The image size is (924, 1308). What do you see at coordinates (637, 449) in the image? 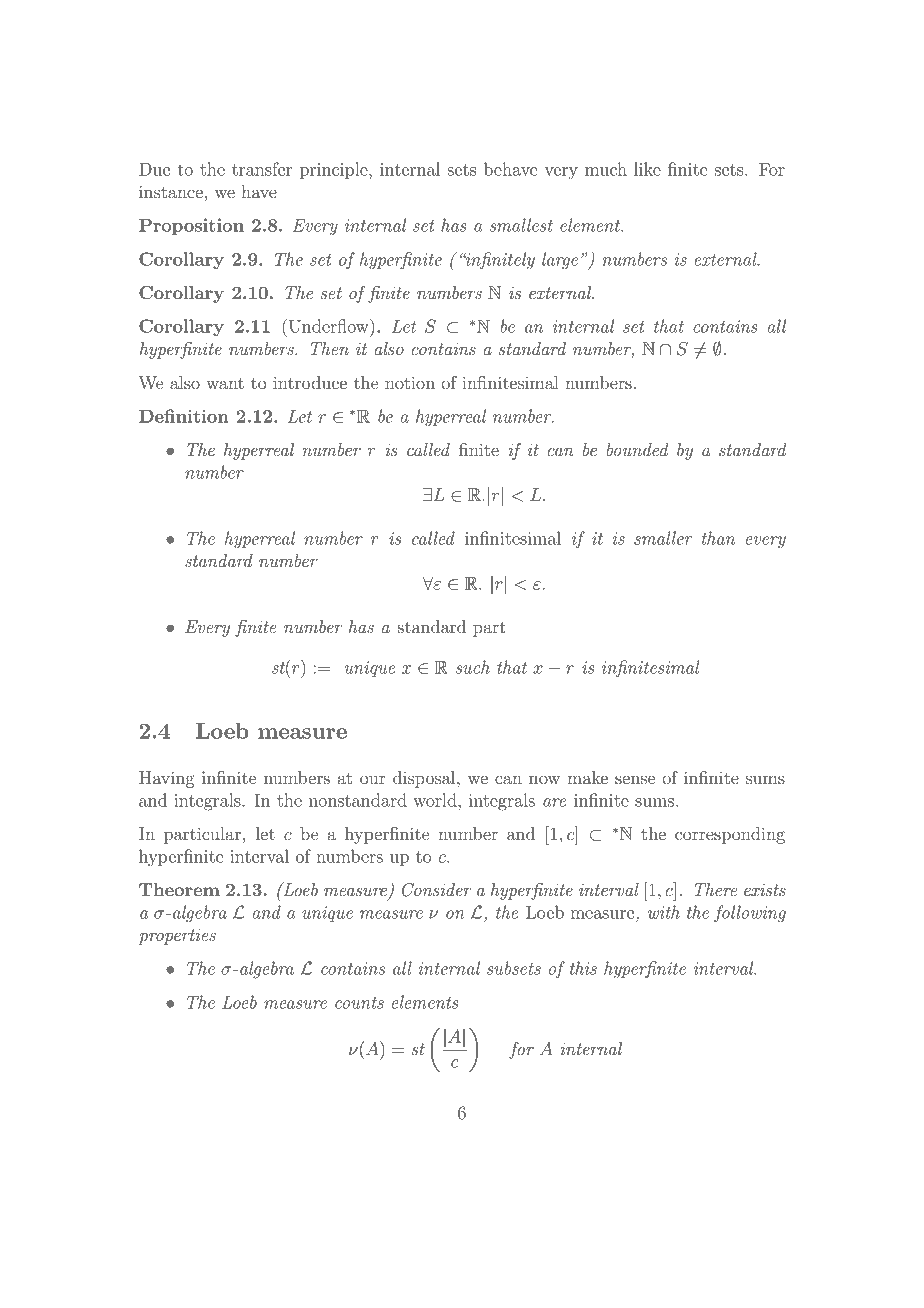
I see `bounded` at bounding box center [637, 449].
